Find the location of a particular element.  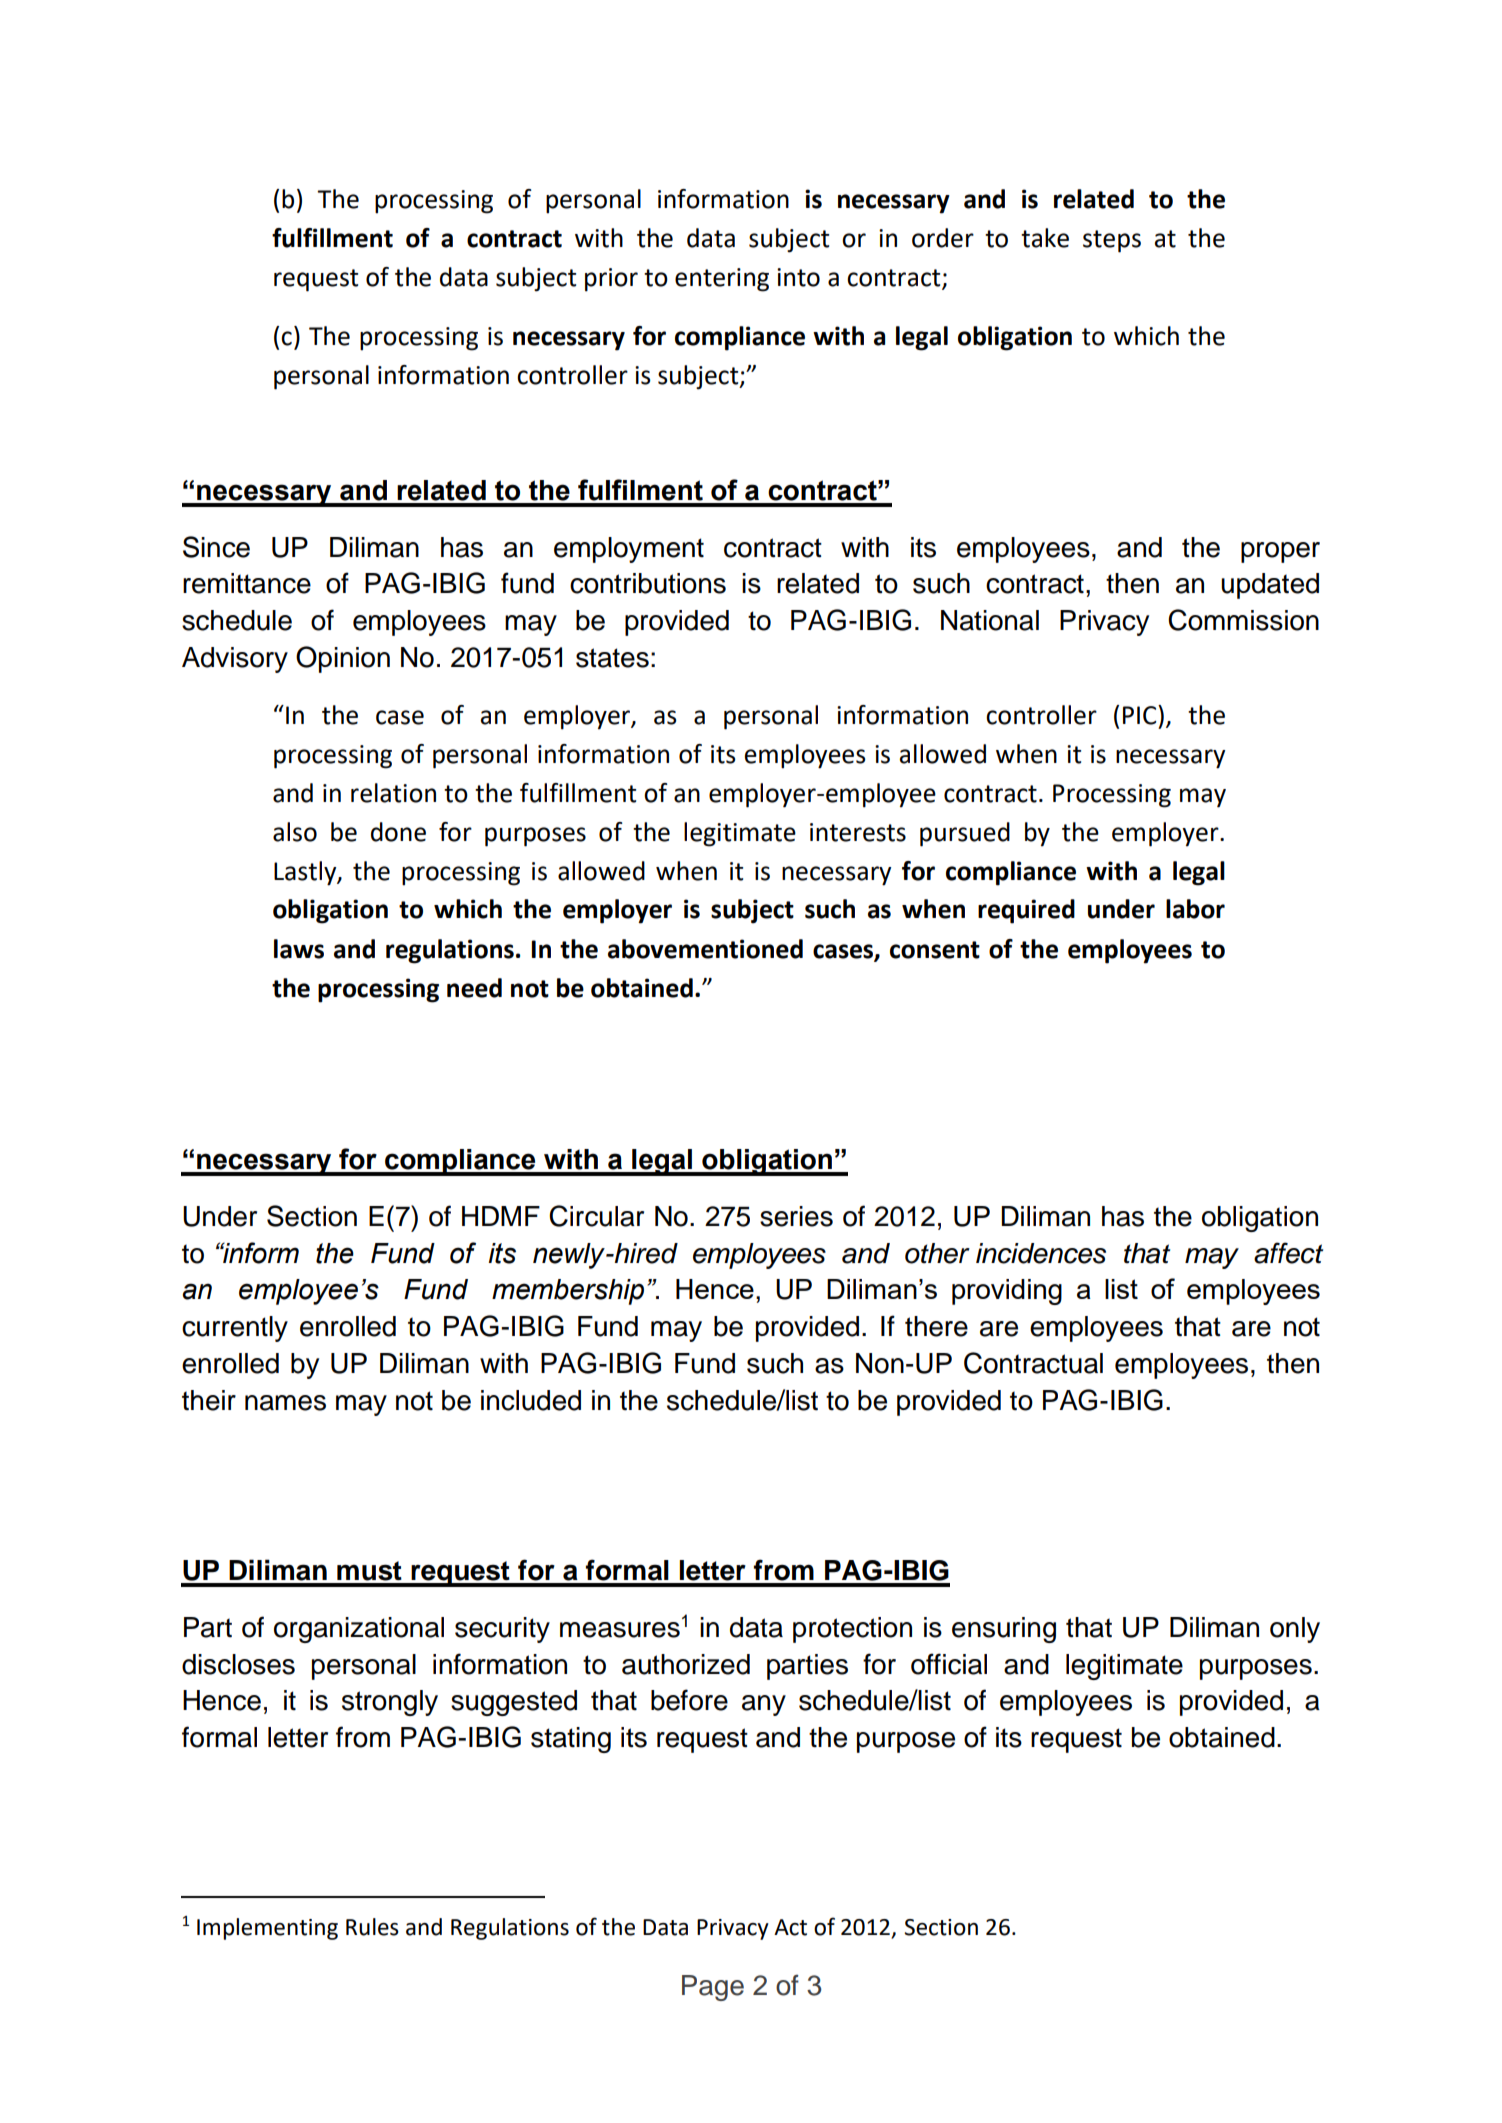

states is located at coordinates (612, 658).
